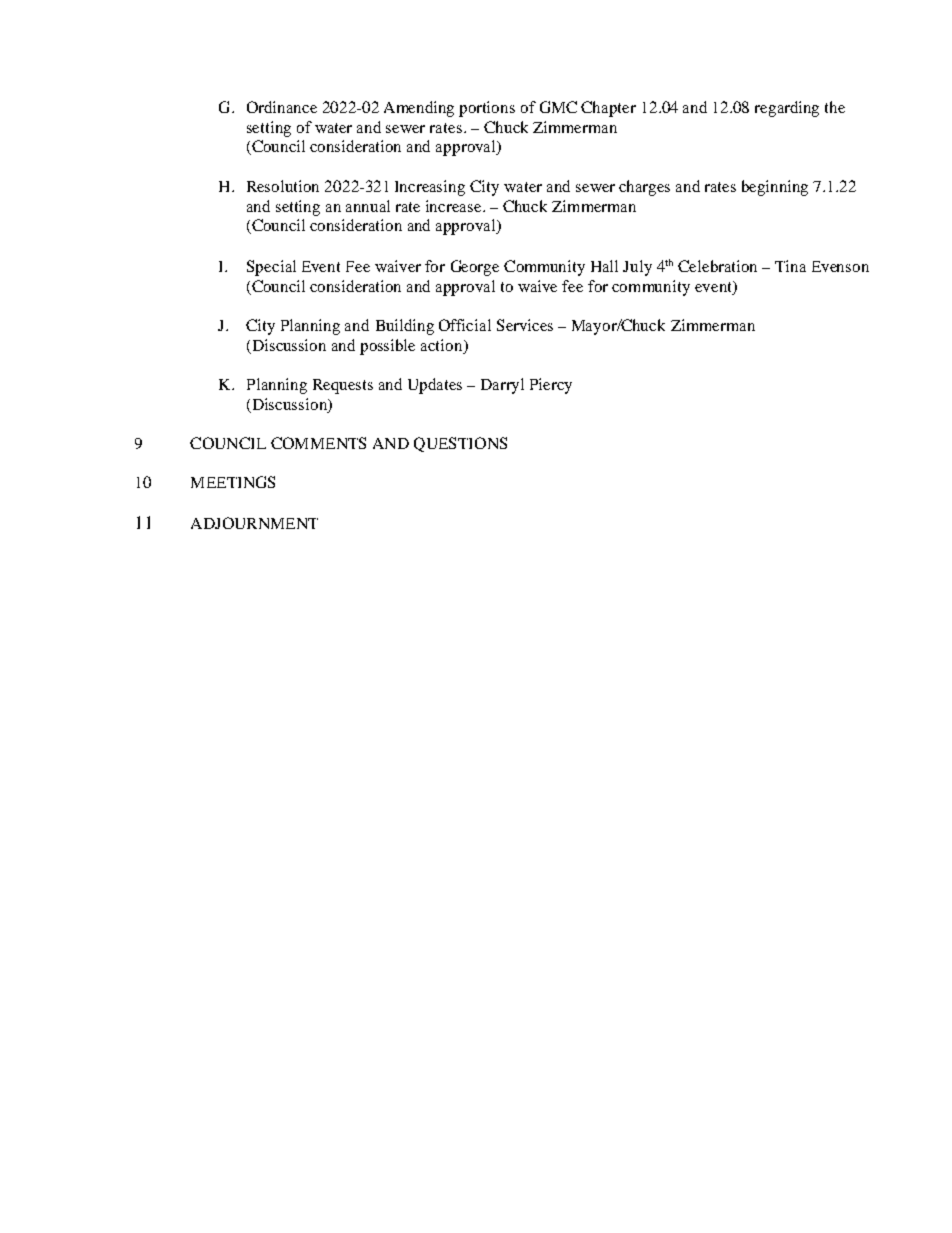 This screenshot has width=952, height=1233. I want to click on Updates, so click(435, 386).
